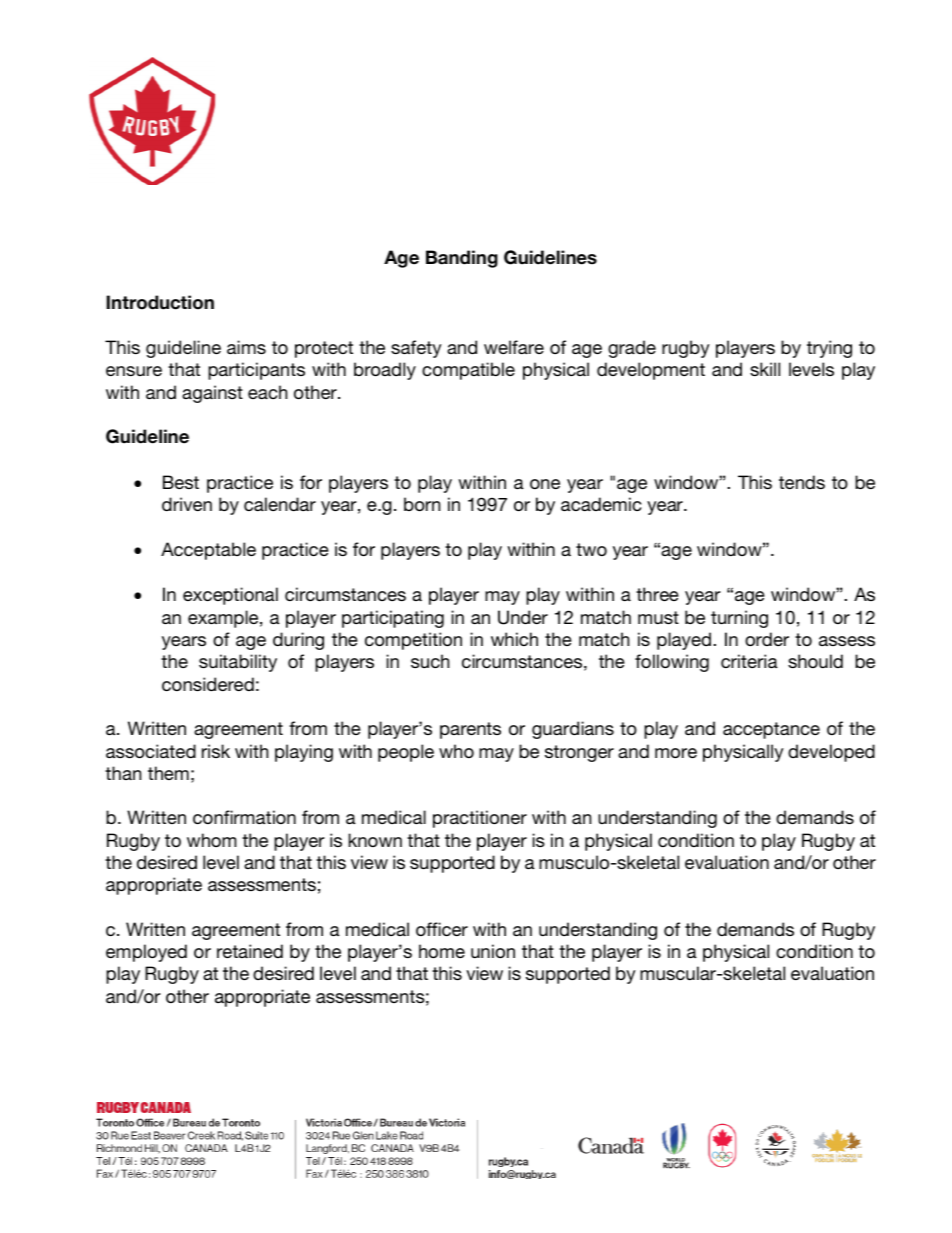 The image size is (952, 1233). Describe the element at coordinates (442, 929) in the screenshot. I see `officer` at that location.
